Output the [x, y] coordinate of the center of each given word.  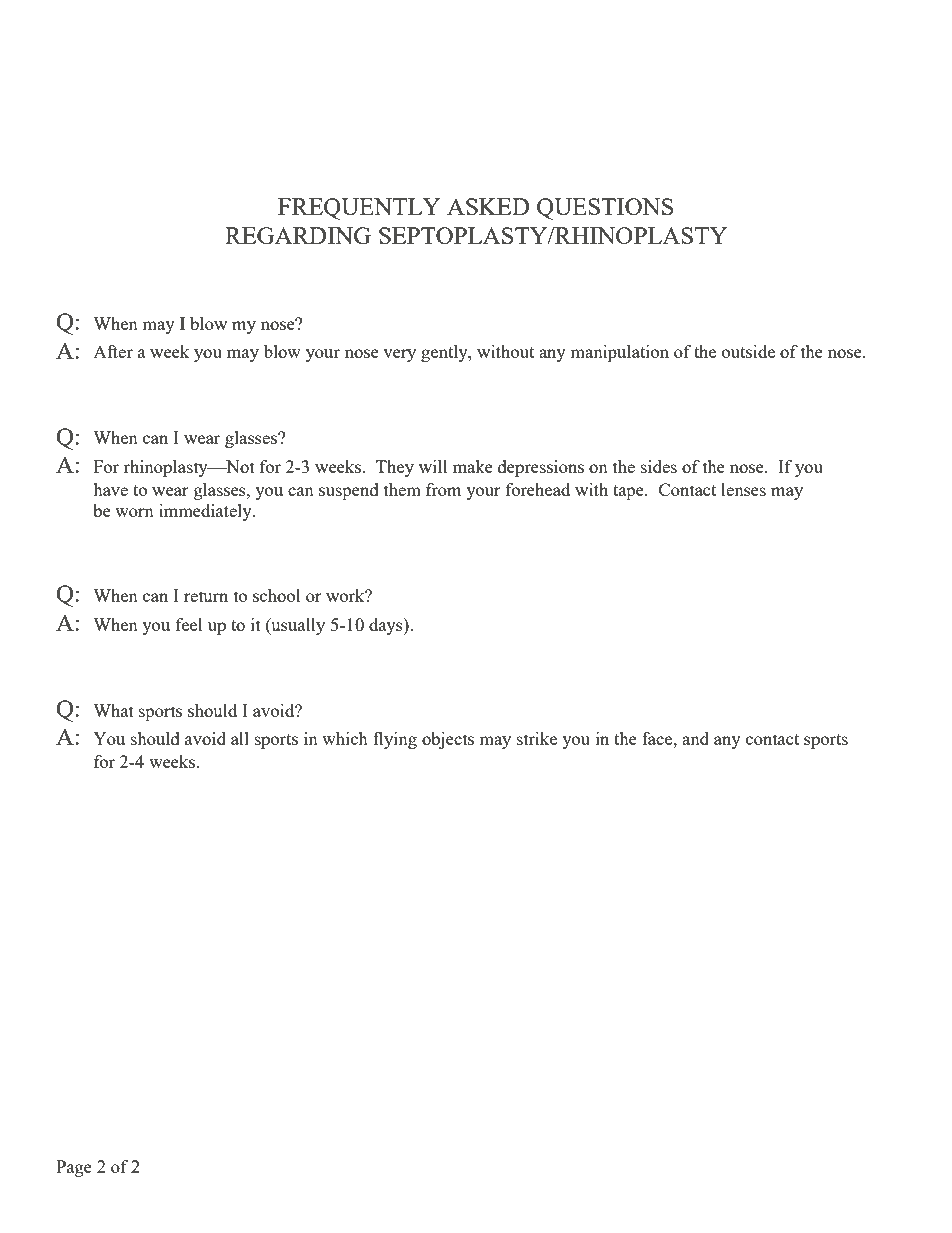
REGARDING [298, 235]
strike [537, 738]
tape [629, 492]
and [695, 738]
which [345, 738]
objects [448, 740]
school [277, 595]
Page [74, 1168]
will [433, 466]
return [206, 596]
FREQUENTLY [359, 209]
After [113, 351]
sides [659, 466]
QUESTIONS [605, 209]
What [113, 710]
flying [395, 740]
